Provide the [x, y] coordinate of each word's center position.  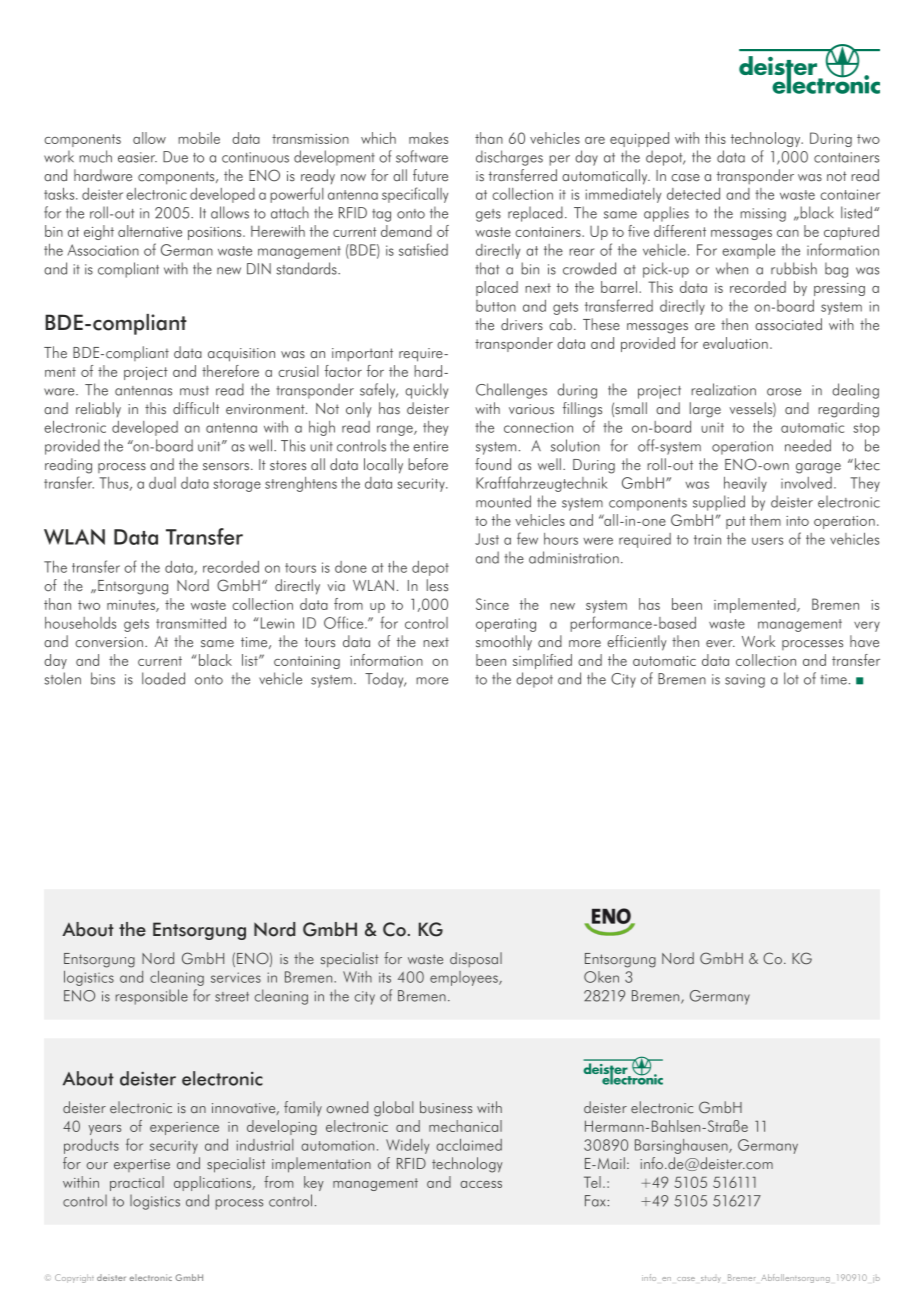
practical [137, 1183]
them [765, 520]
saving [745, 681]
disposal [476, 959]
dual [162, 483]
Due [175, 157]
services [236, 977]
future [430, 175]
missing [763, 215]
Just [487, 539]
